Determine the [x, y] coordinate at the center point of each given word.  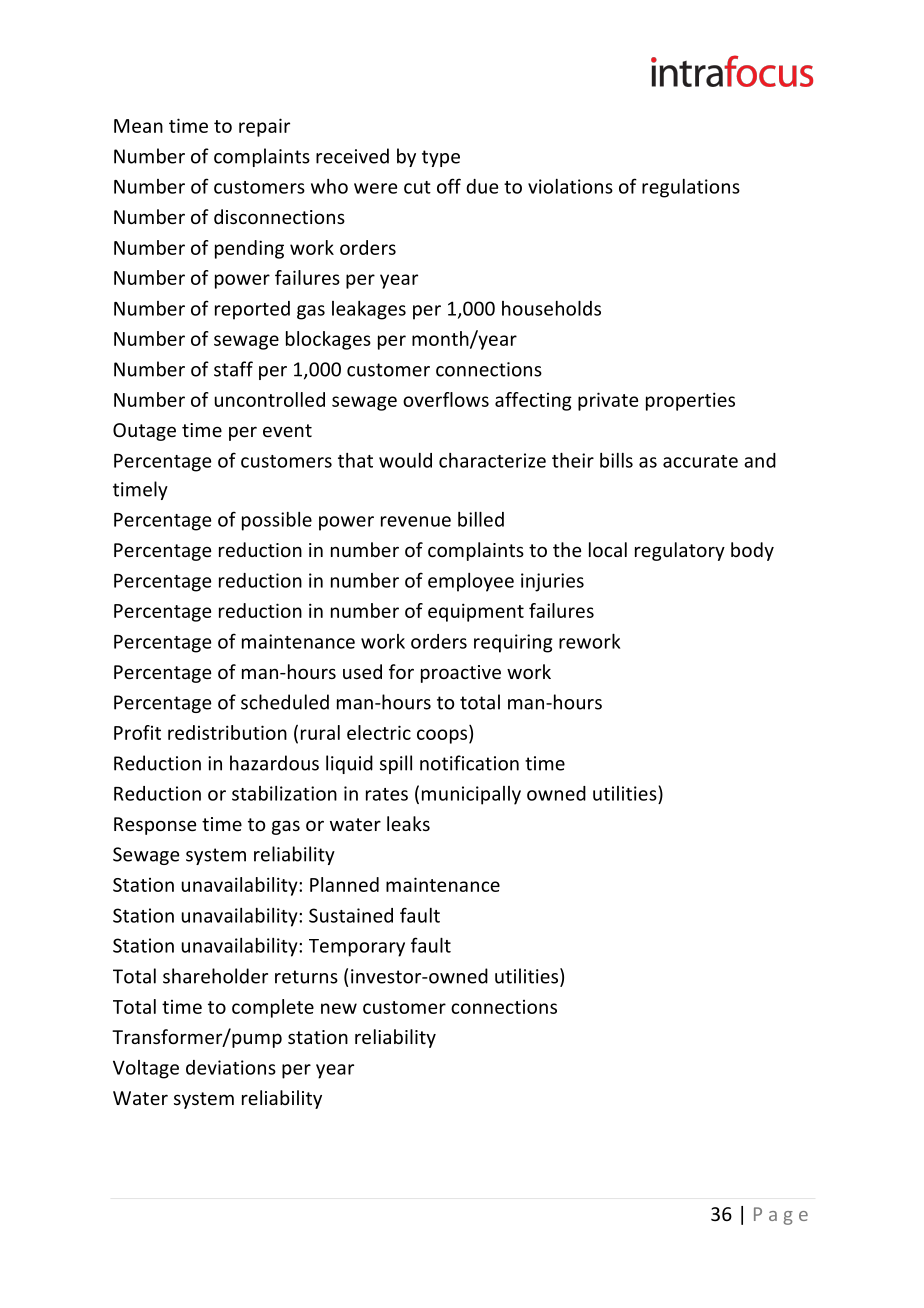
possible [277, 521]
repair [264, 127]
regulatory [680, 551]
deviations [231, 1067]
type [441, 158]
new [339, 1008]
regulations [691, 188]
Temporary [357, 948]
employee [471, 582]
